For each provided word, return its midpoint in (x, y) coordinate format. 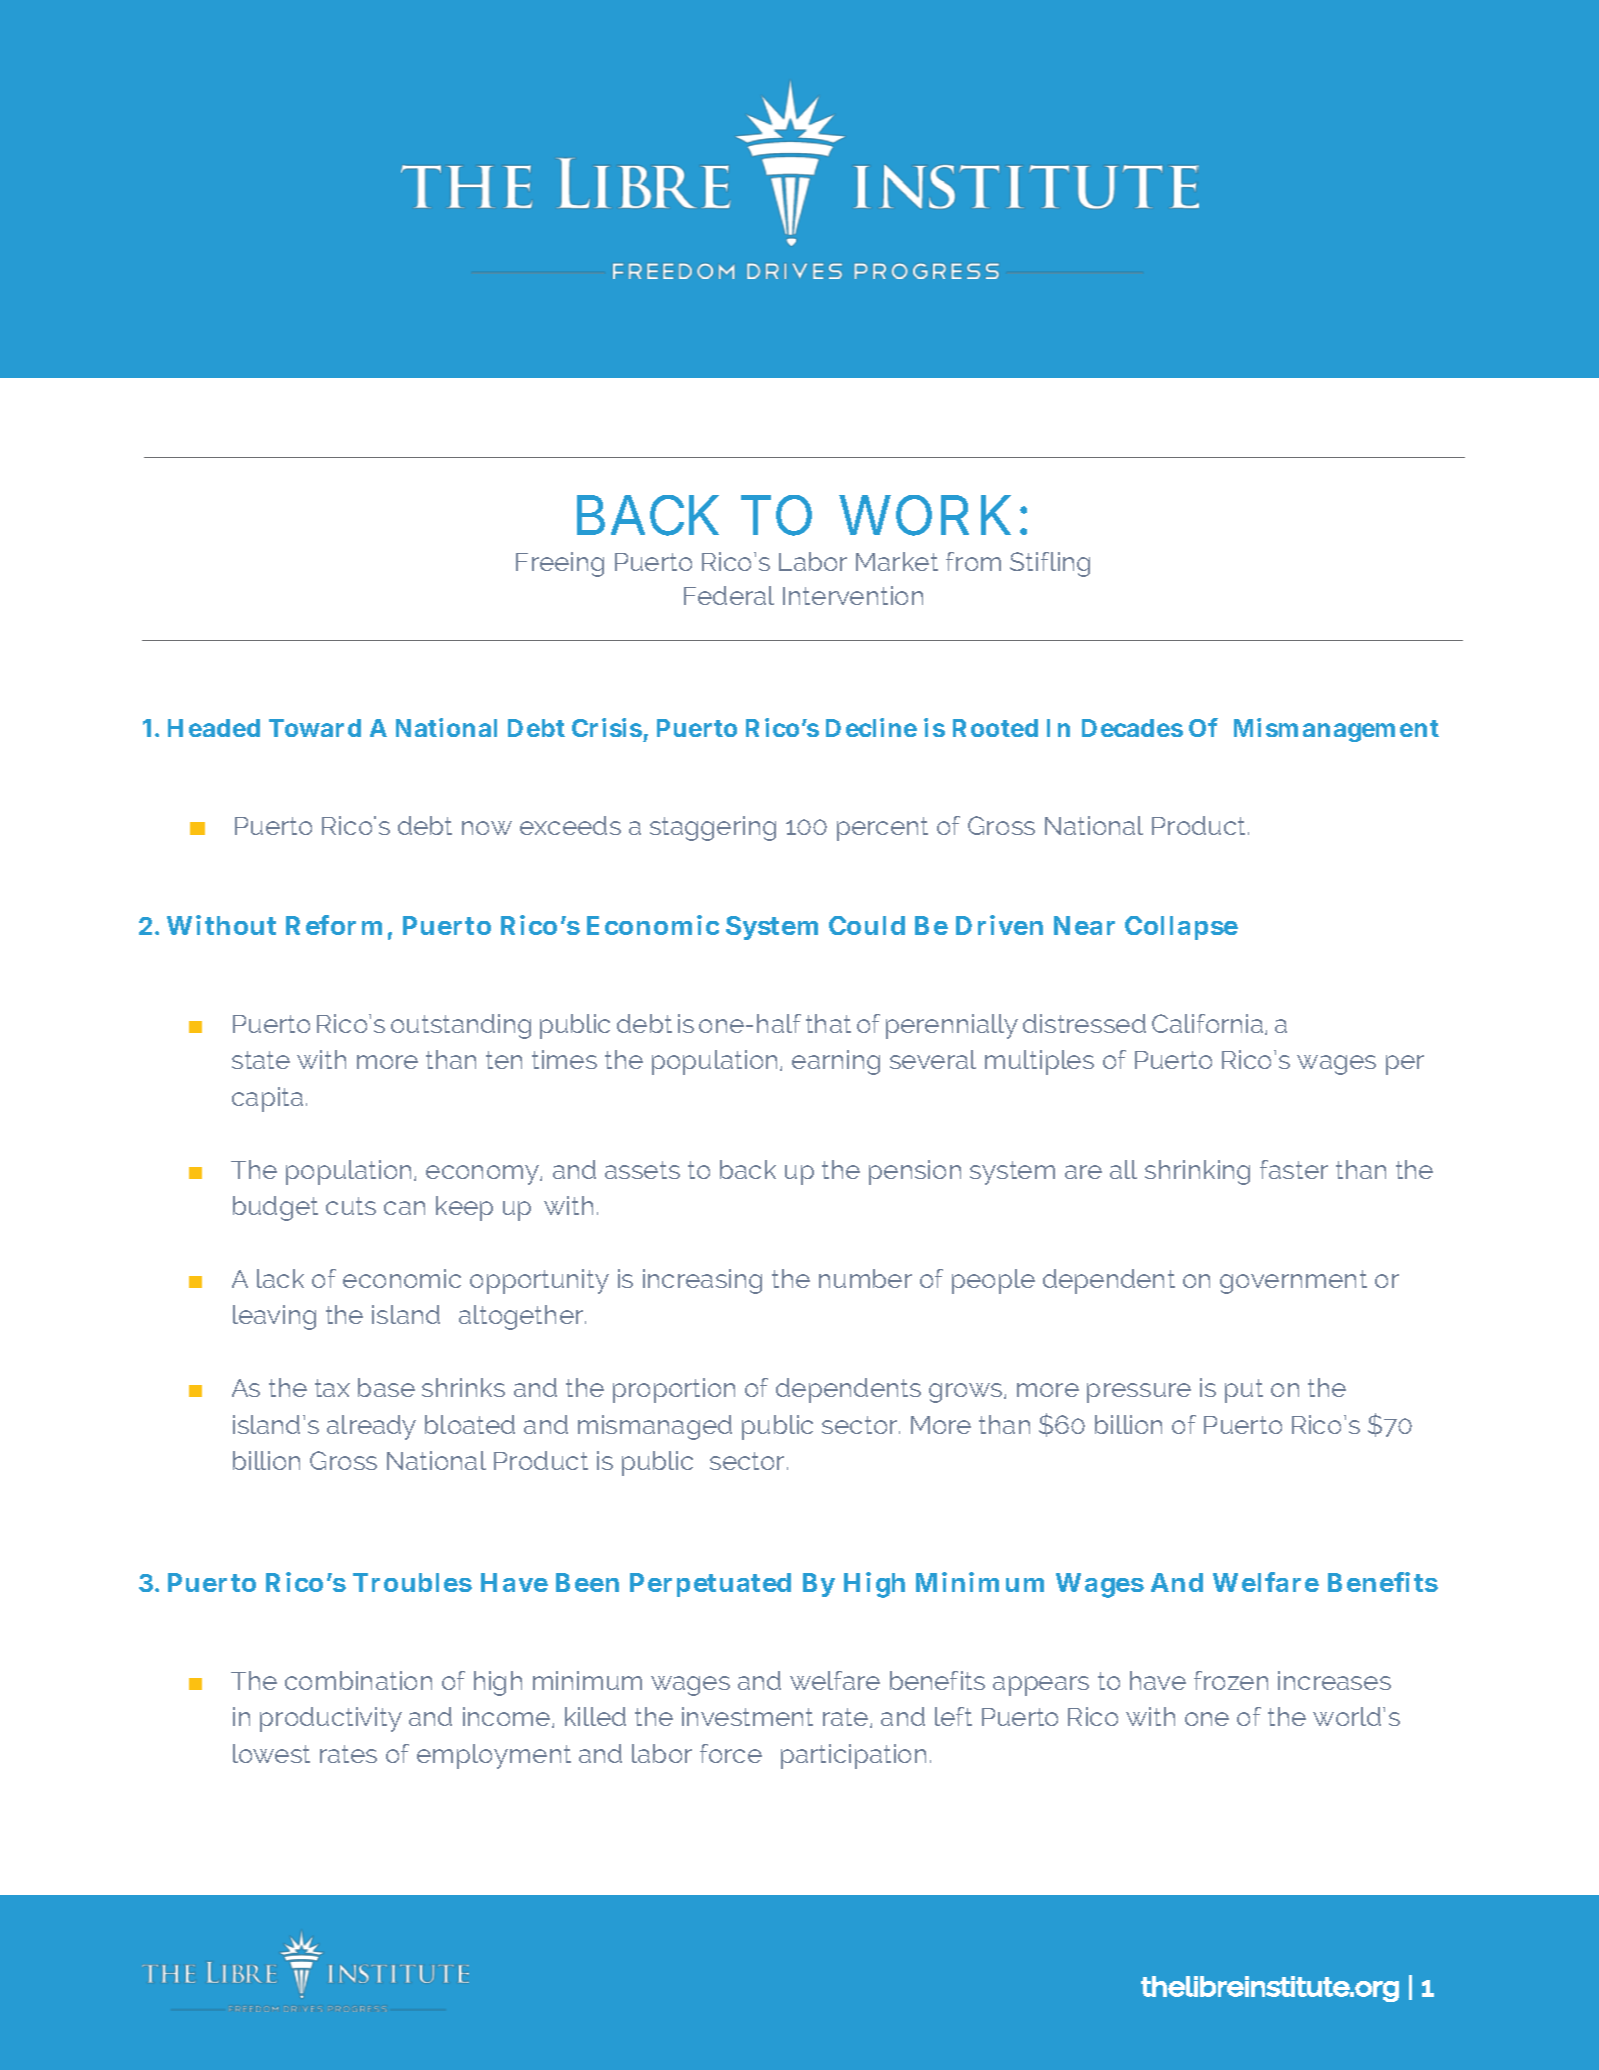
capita (267, 1099)
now (487, 828)
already (371, 1427)
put (1244, 1391)
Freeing (560, 564)
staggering (713, 828)
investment (747, 1716)
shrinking (1197, 1172)
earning (836, 1062)
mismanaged (655, 1427)
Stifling (1050, 564)
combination (358, 1680)
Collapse (1181, 928)
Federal (729, 595)
